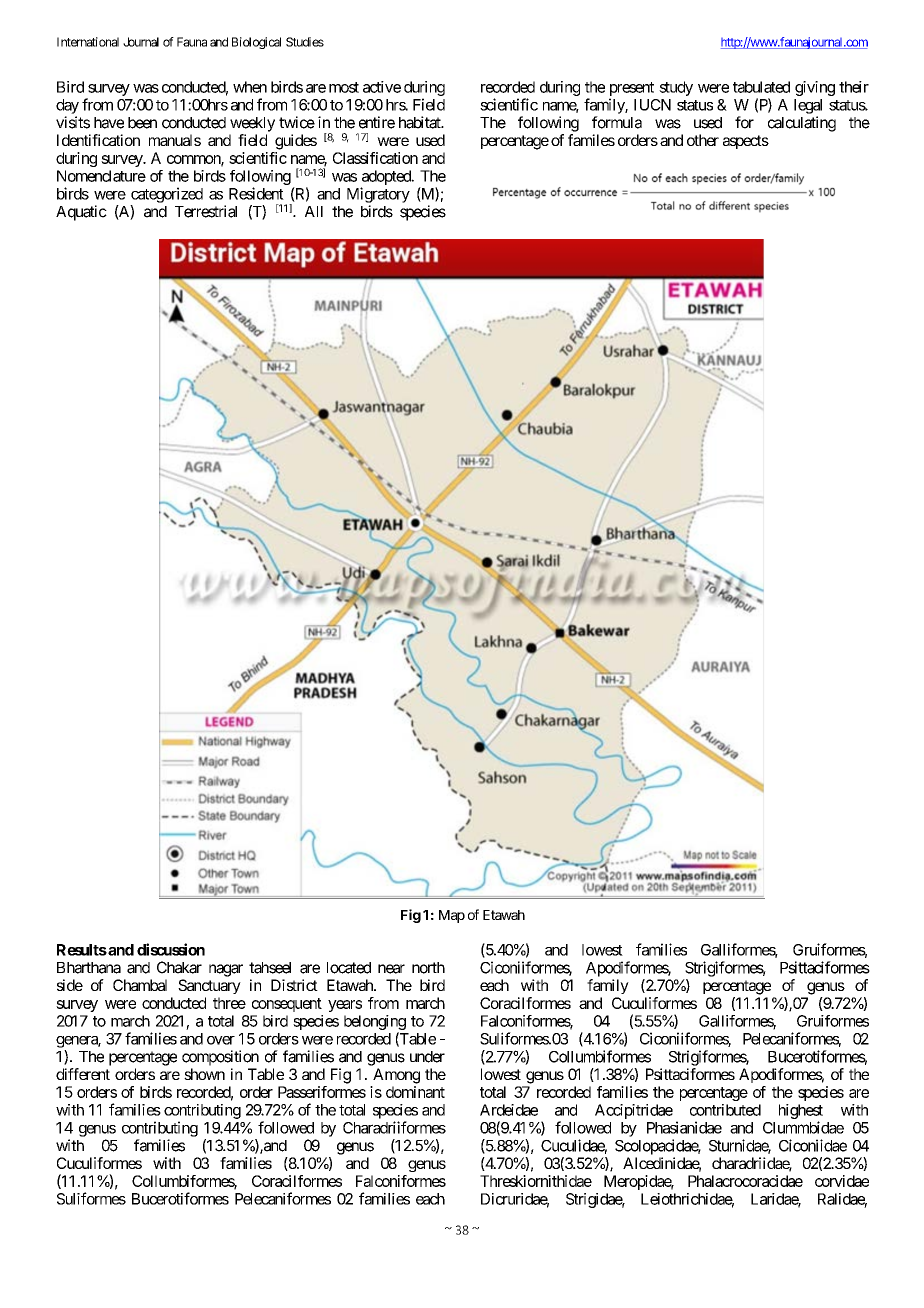 The width and height of the screenshot is (924, 1308). I want to click on dominant, so click(415, 1092).
